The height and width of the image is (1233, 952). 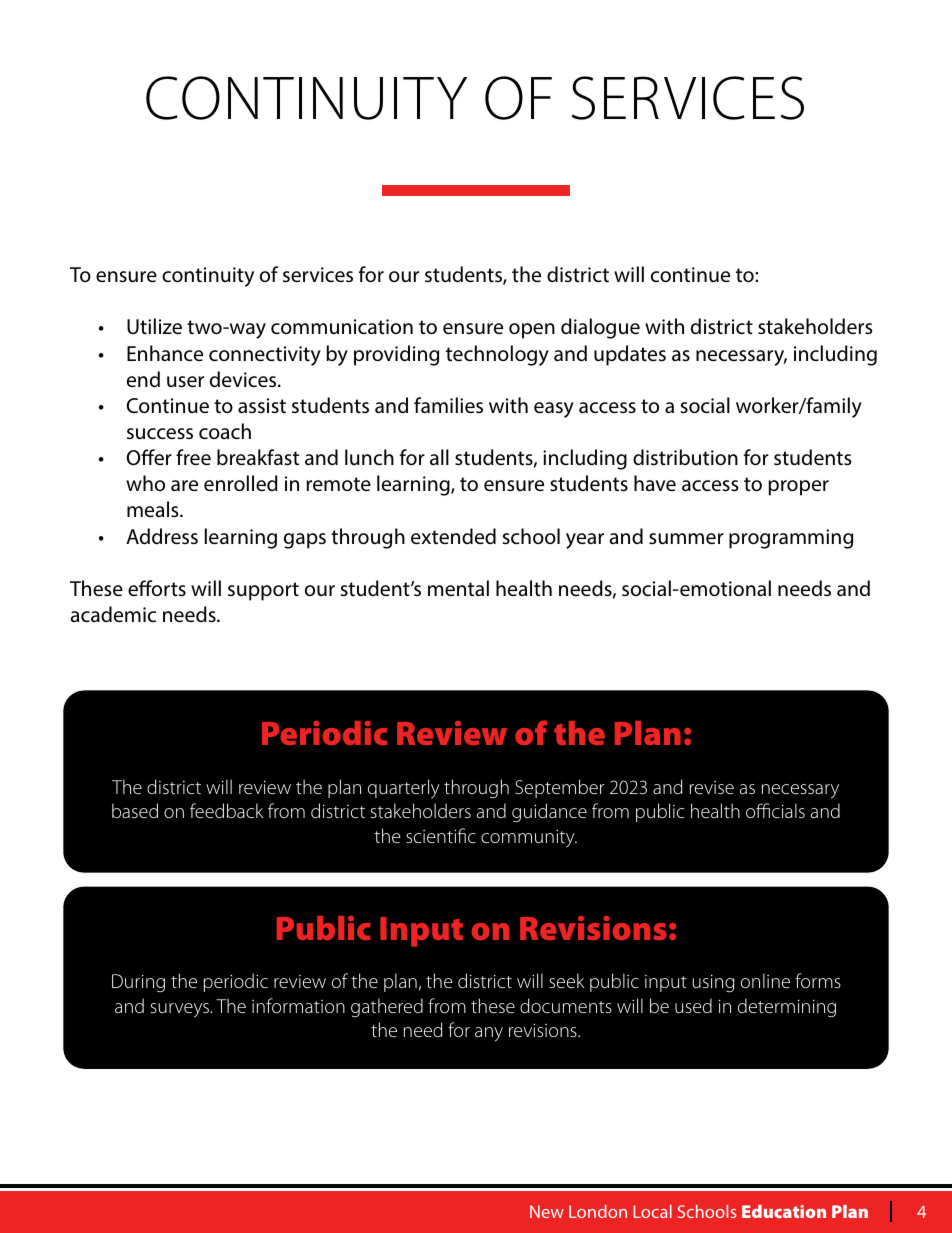 What do you see at coordinates (298, 1005) in the image?
I see `information` at bounding box center [298, 1005].
